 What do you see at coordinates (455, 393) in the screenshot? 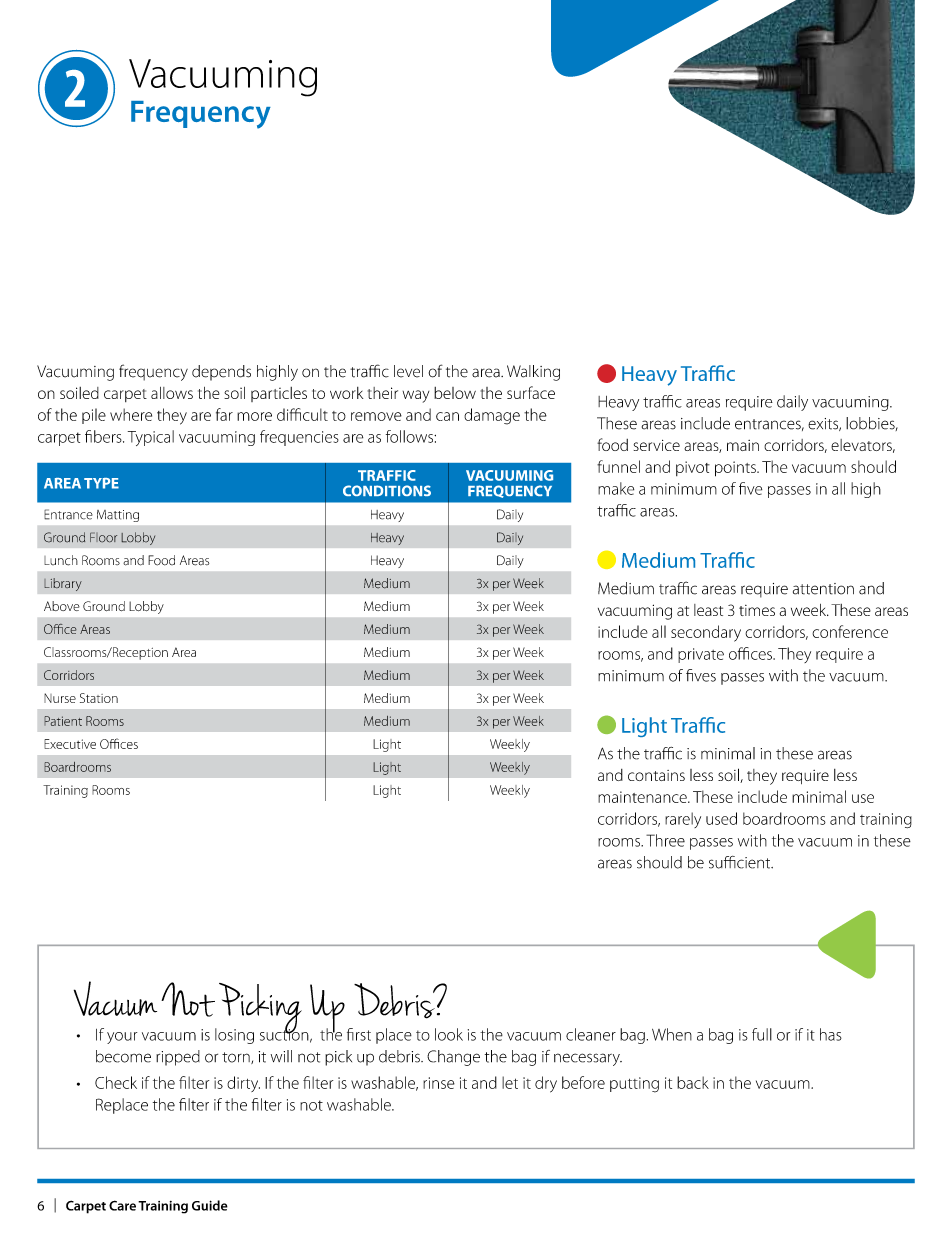
I see `below` at bounding box center [455, 393].
